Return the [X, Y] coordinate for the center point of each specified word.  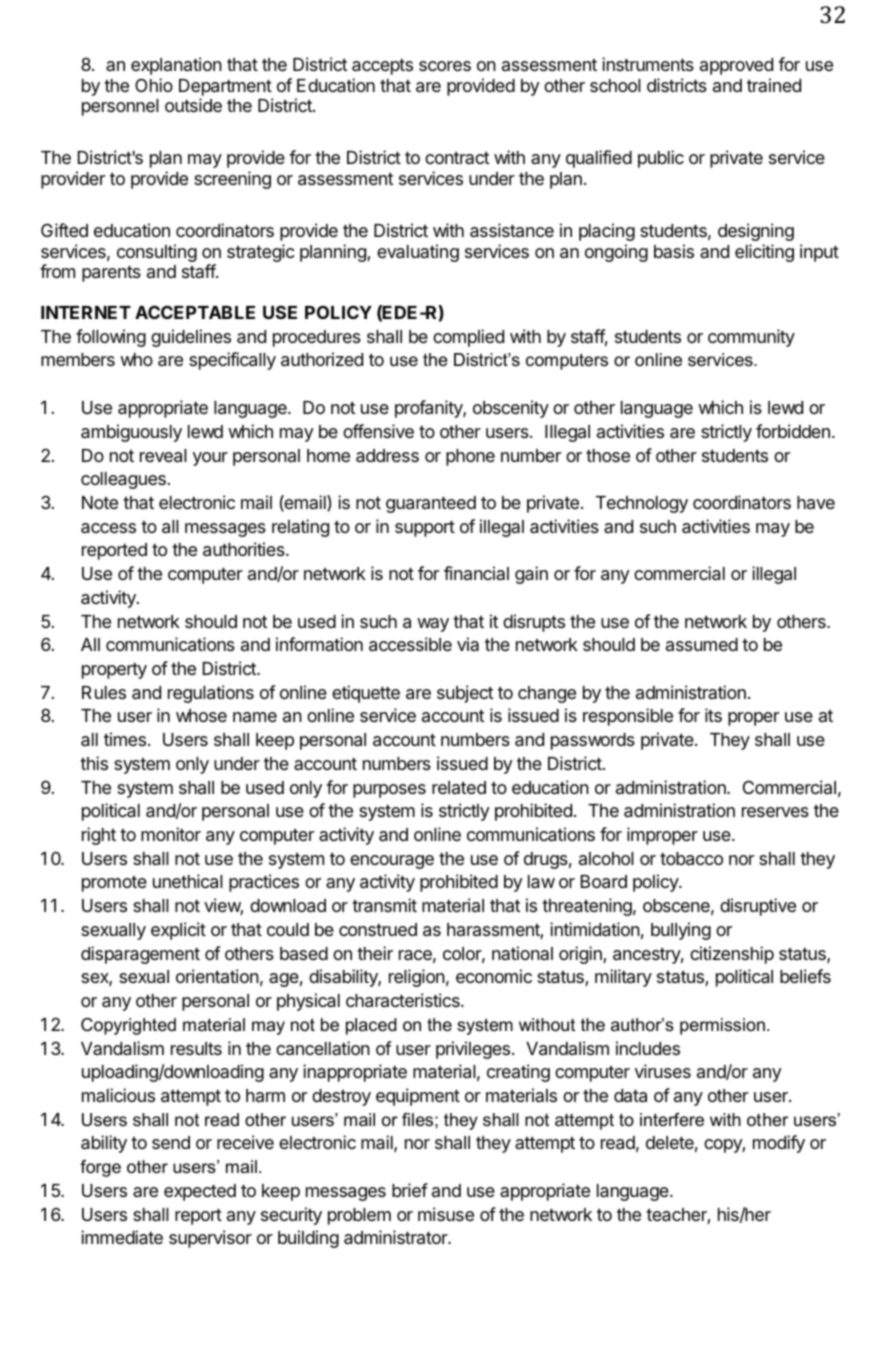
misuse [446, 1214]
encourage [392, 862]
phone [470, 457]
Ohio [154, 85]
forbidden [793, 431]
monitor [171, 834]
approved [736, 66]
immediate [122, 1237]
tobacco [691, 859]
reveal [163, 456]
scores [445, 66]
